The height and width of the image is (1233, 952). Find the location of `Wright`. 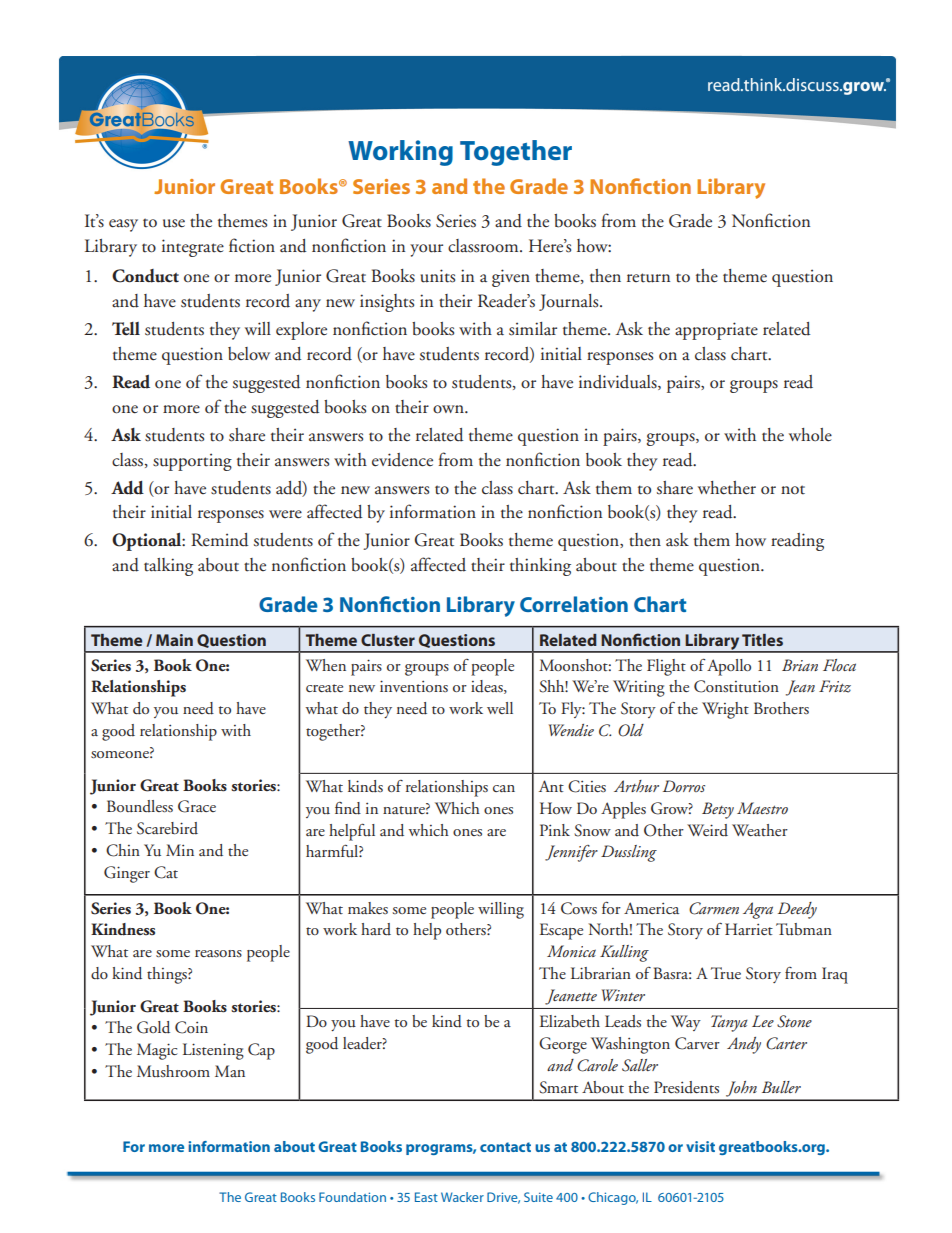

Wright is located at coordinates (725, 710).
